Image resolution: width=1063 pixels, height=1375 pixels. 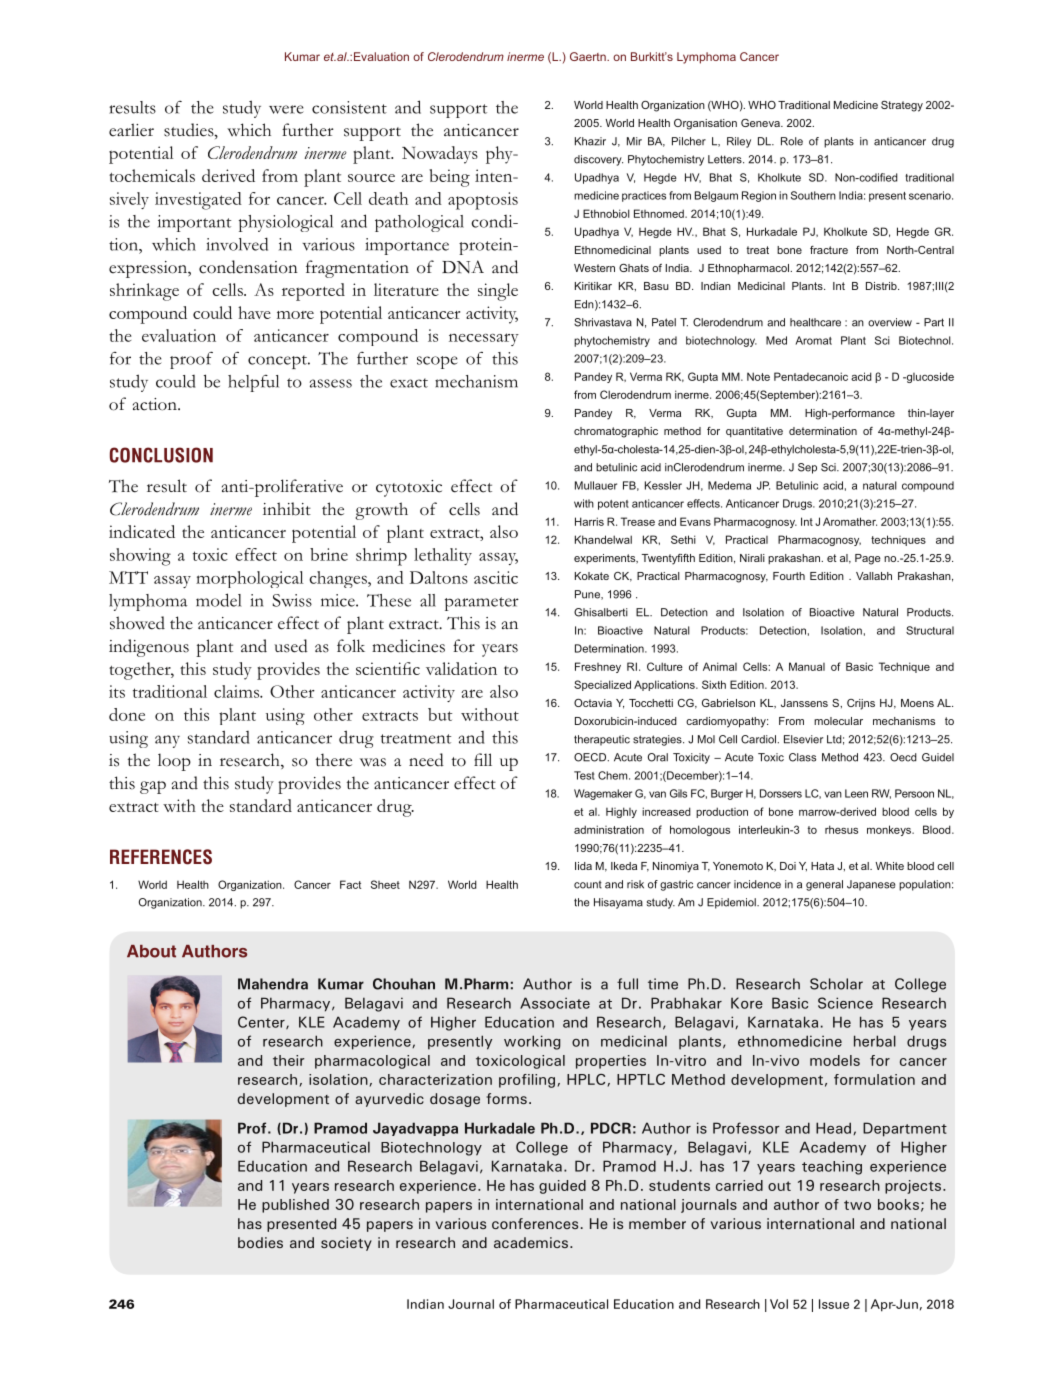 I want to click on bodies, so click(x=260, y=1242).
